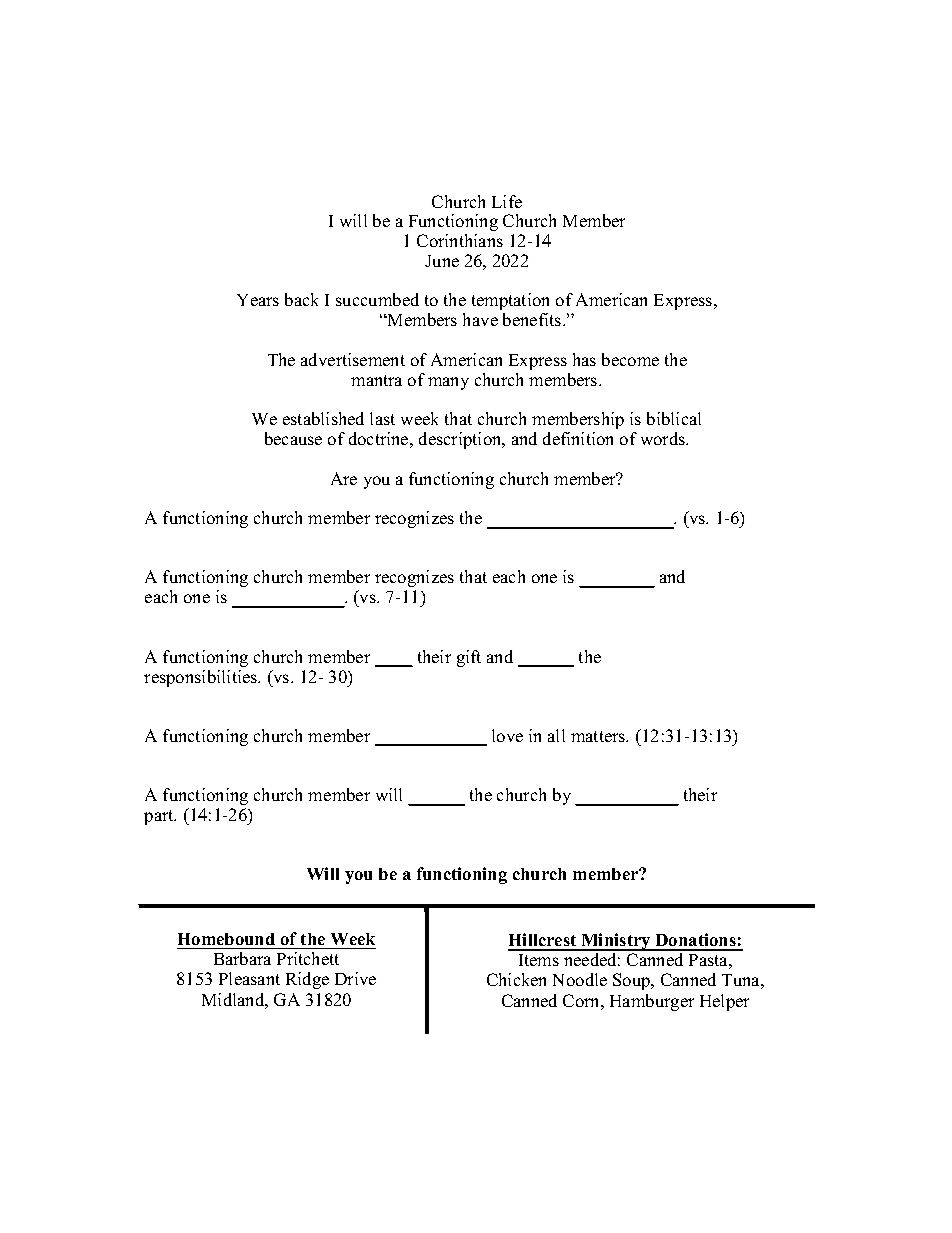 Image resolution: width=952 pixels, height=1233 pixels. Describe the element at coordinates (460, 240) in the document. I see `Corinthians` at that location.
